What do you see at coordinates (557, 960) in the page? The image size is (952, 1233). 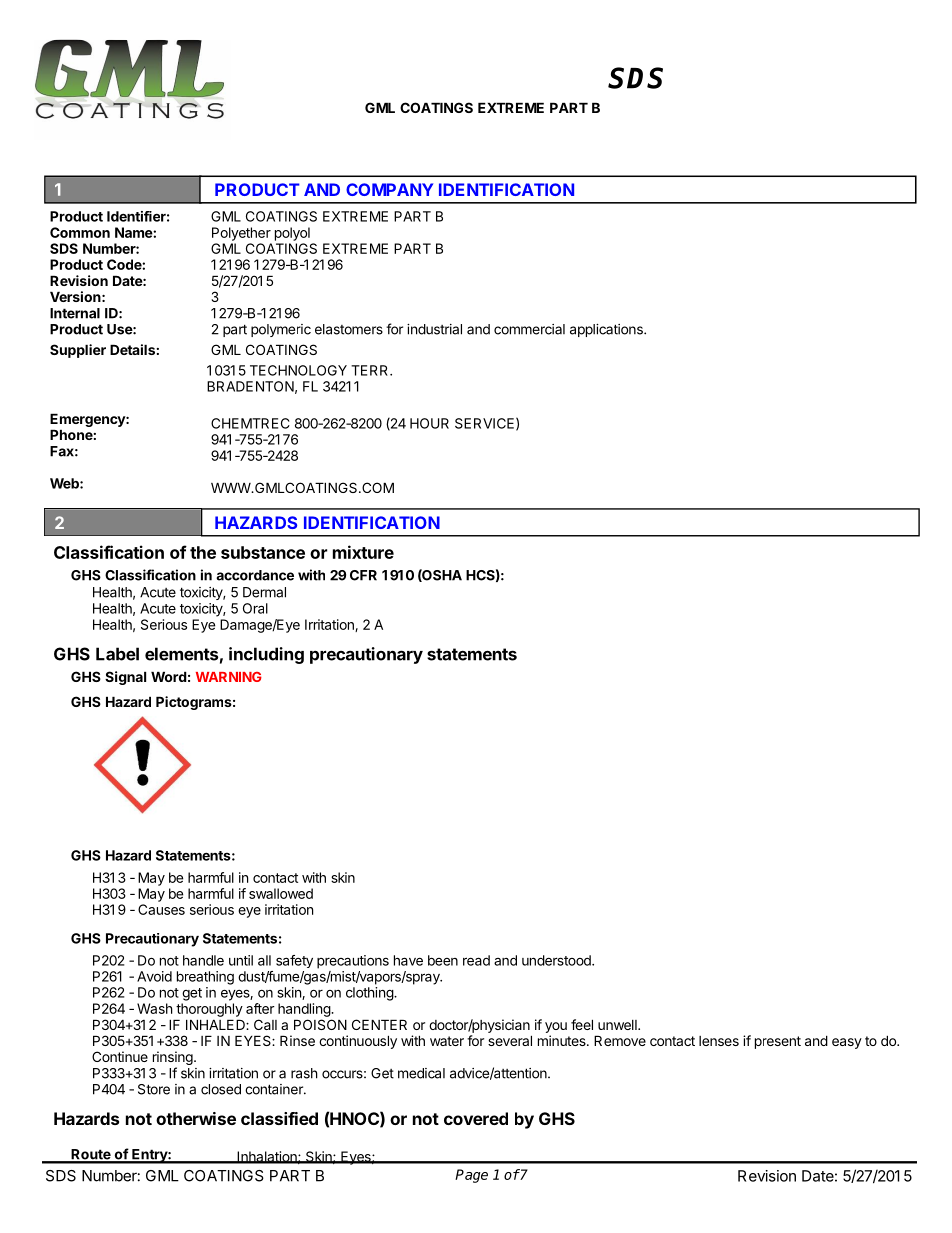 I see `understood` at bounding box center [557, 960].
